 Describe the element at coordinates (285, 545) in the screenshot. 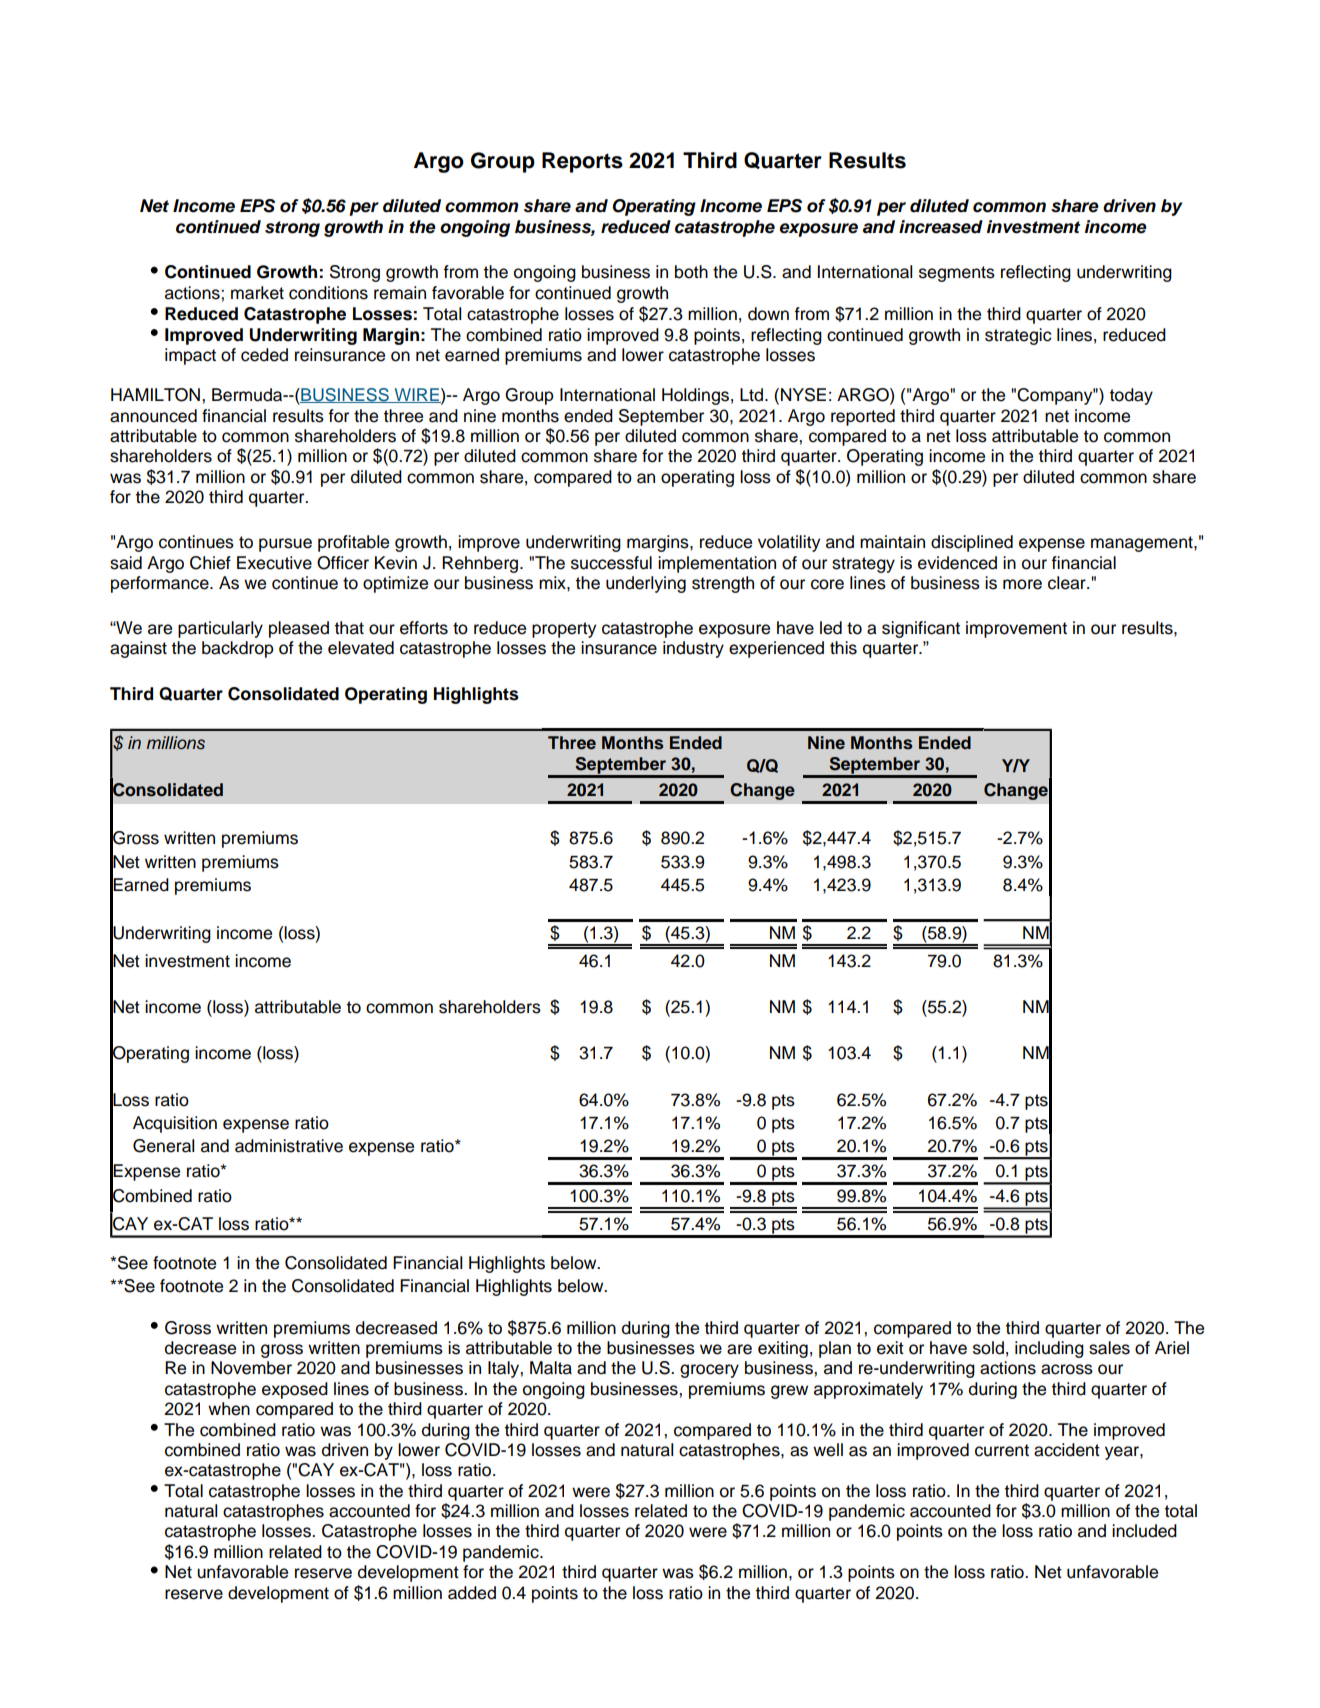

I see `pursue` at that location.
